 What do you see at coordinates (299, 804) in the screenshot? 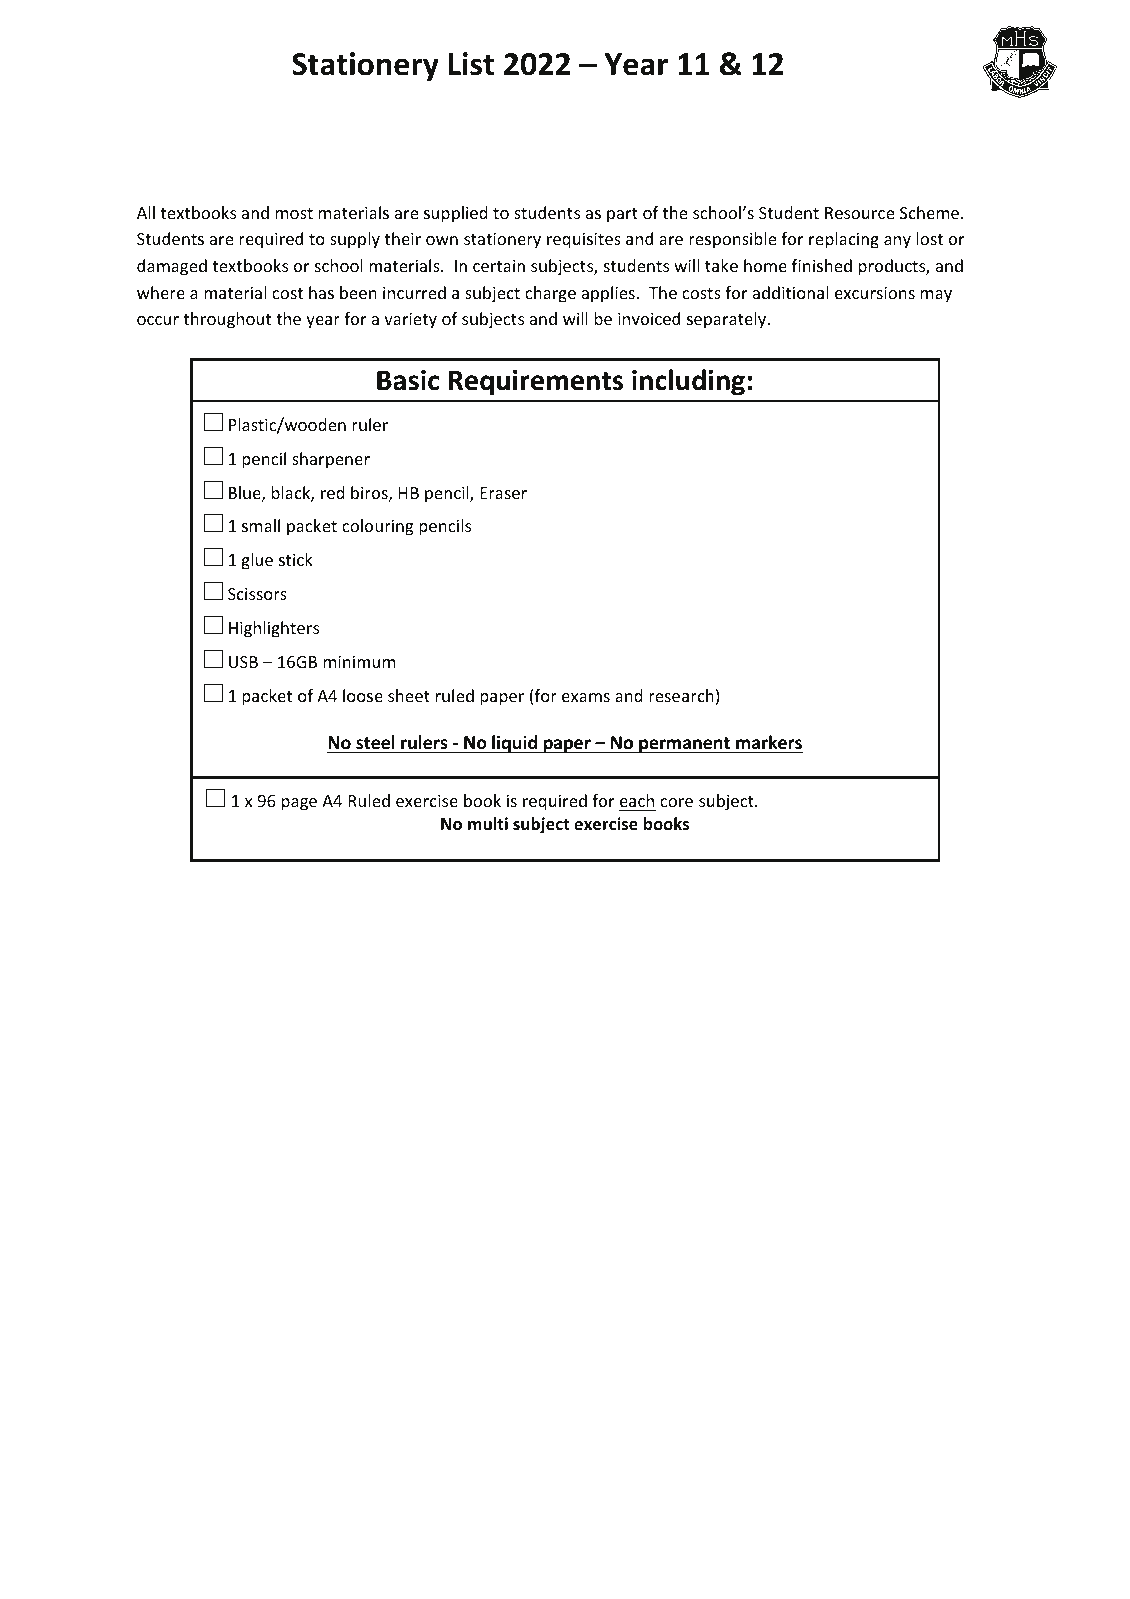
I see `page` at bounding box center [299, 804].
